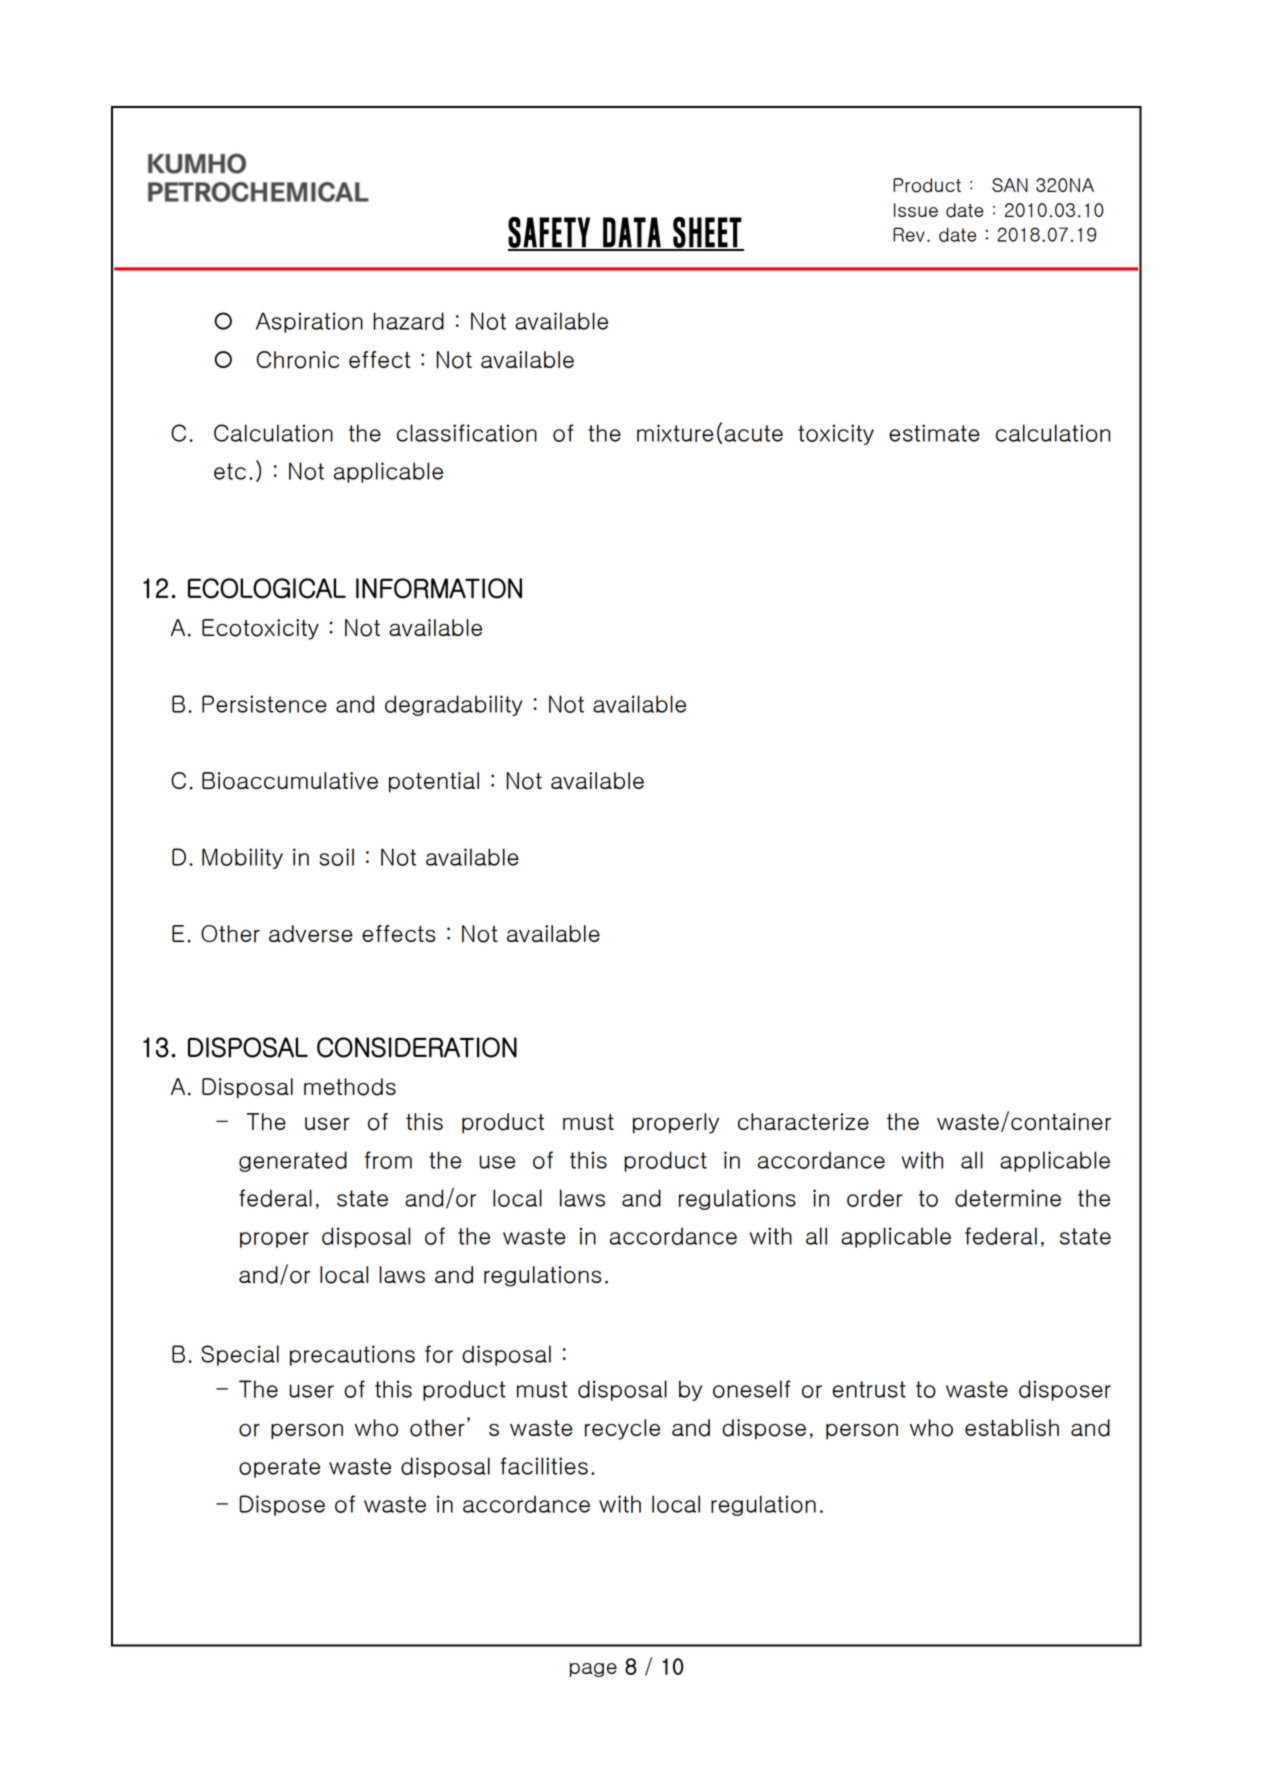 This image has width=1265, height=1789. Describe the element at coordinates (909, 234) in the image. I see `Rev` at that location.
